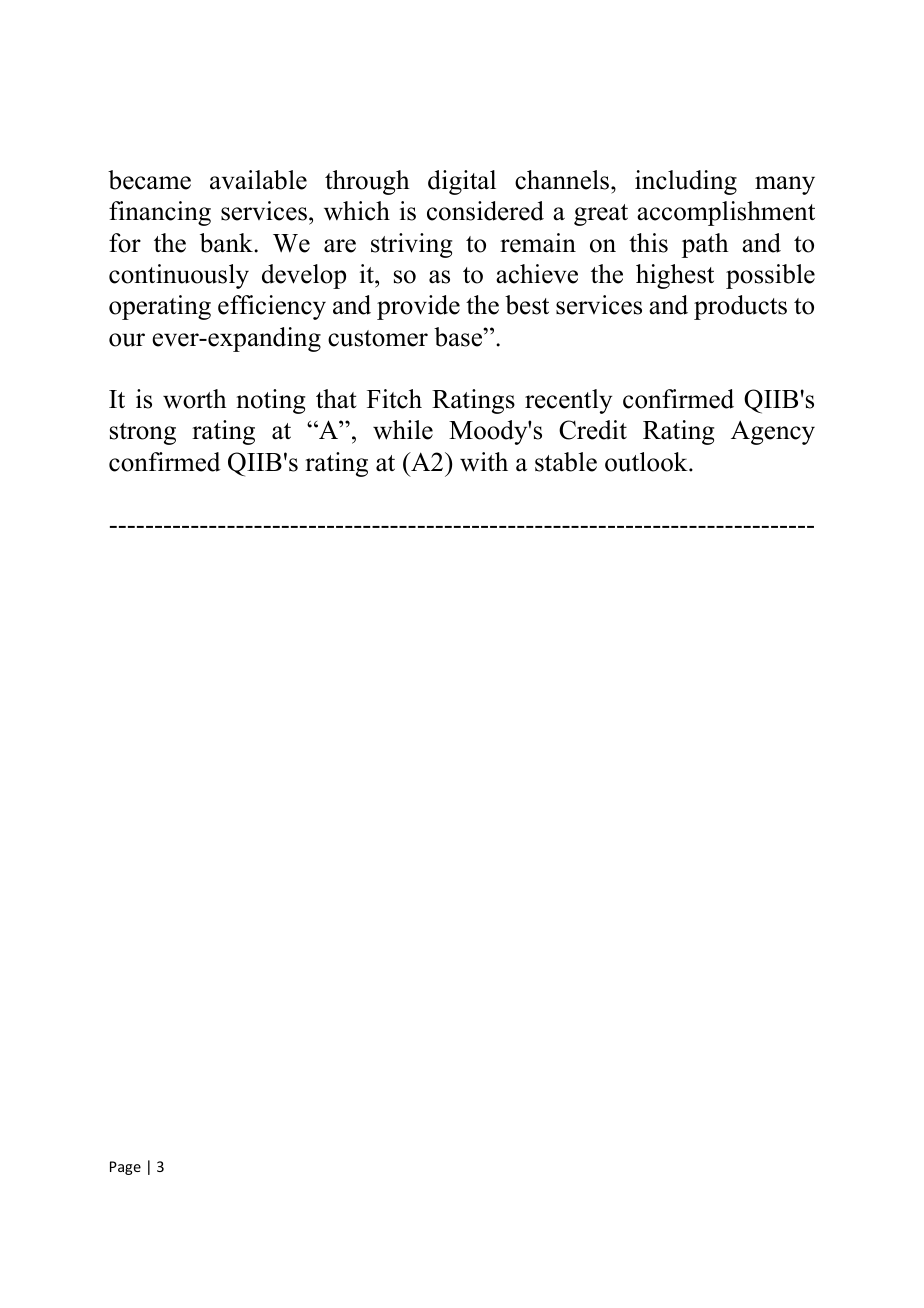 This image has width=924, height=1308. I want to click on financing, so click(160, 213).
